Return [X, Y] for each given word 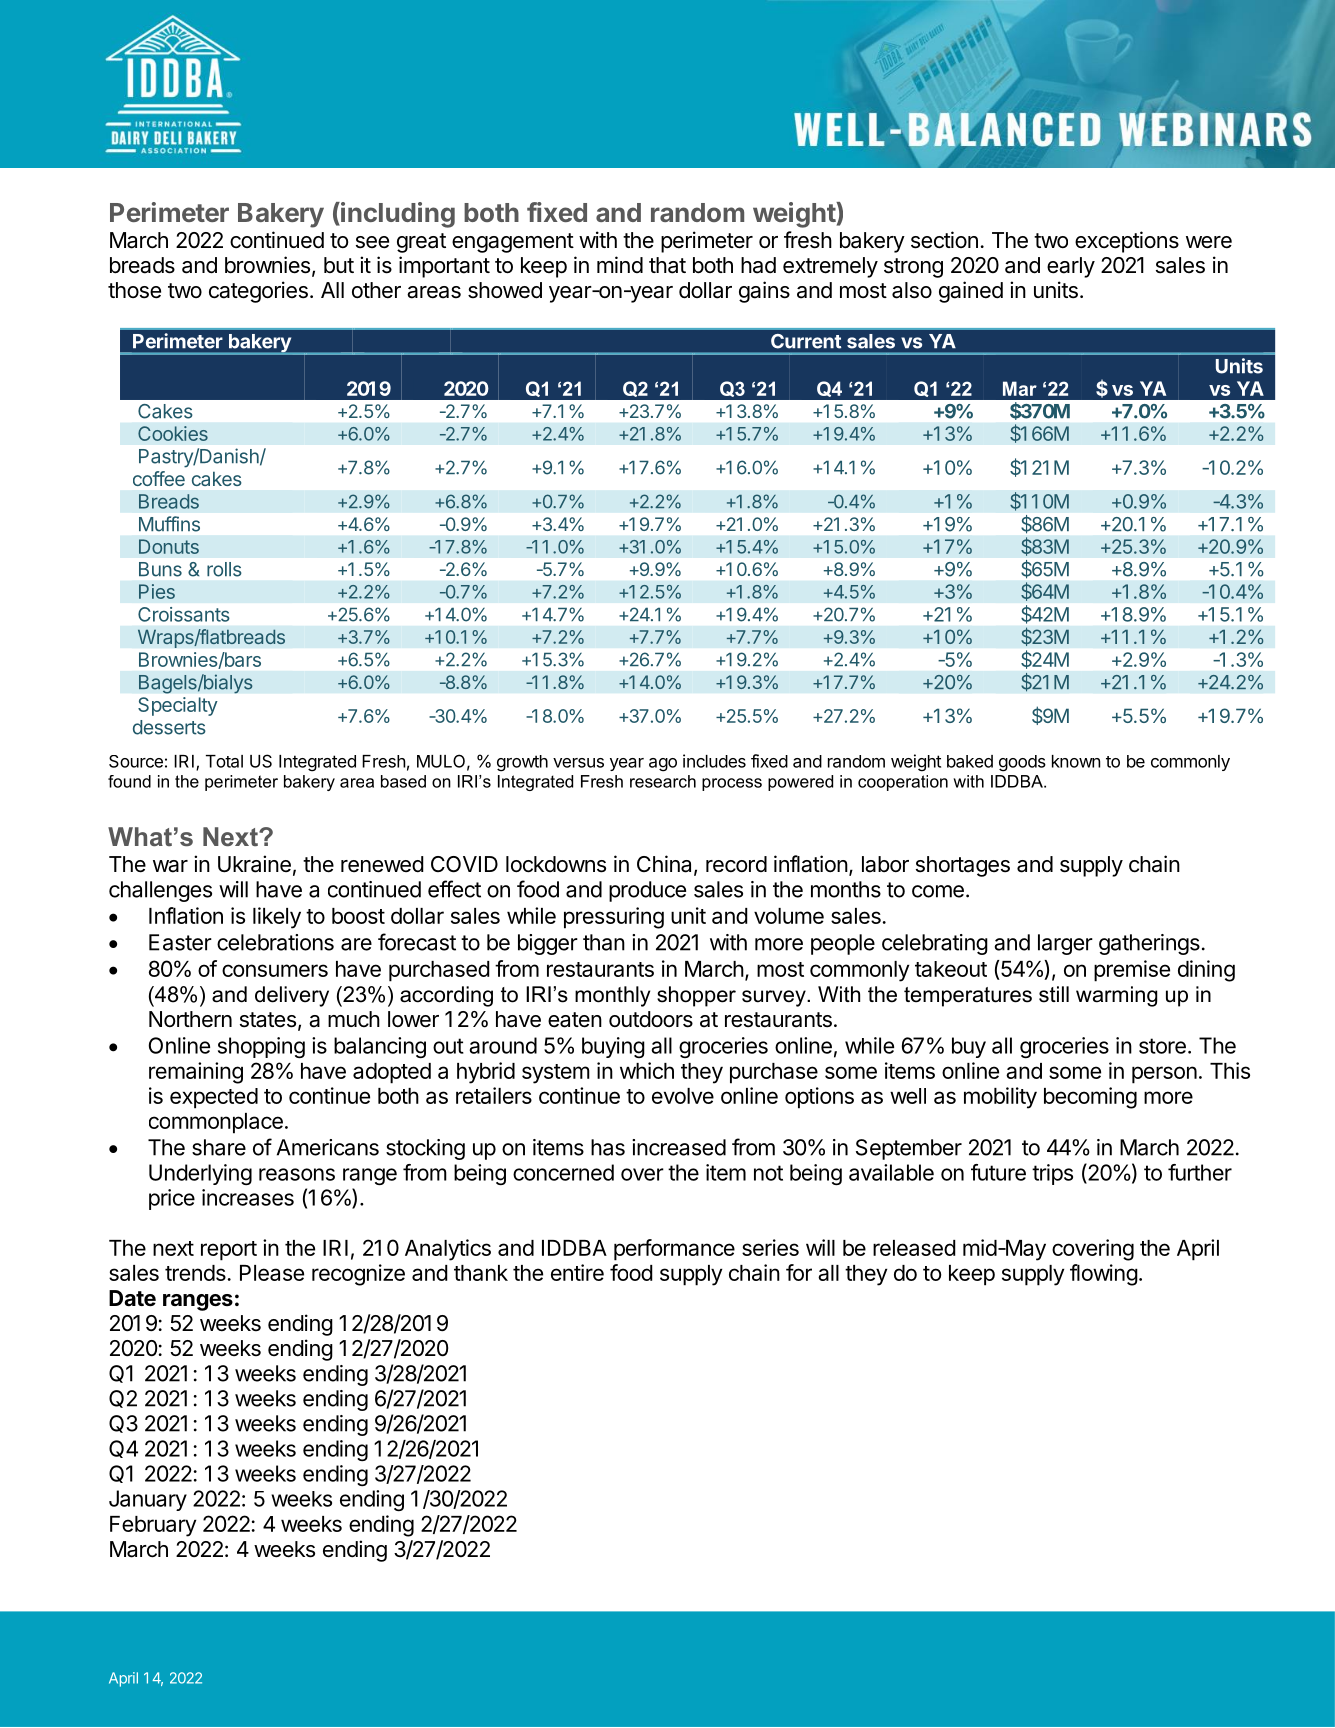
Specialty [178, 706]
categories [258, 292]
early [1071, 267]
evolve [683, 1096]
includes [714, 761]
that [667, 265]
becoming [1090, 1098]
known [1076, 761]
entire [577, 1272]
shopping [261, 1047]
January [148, 1500]
